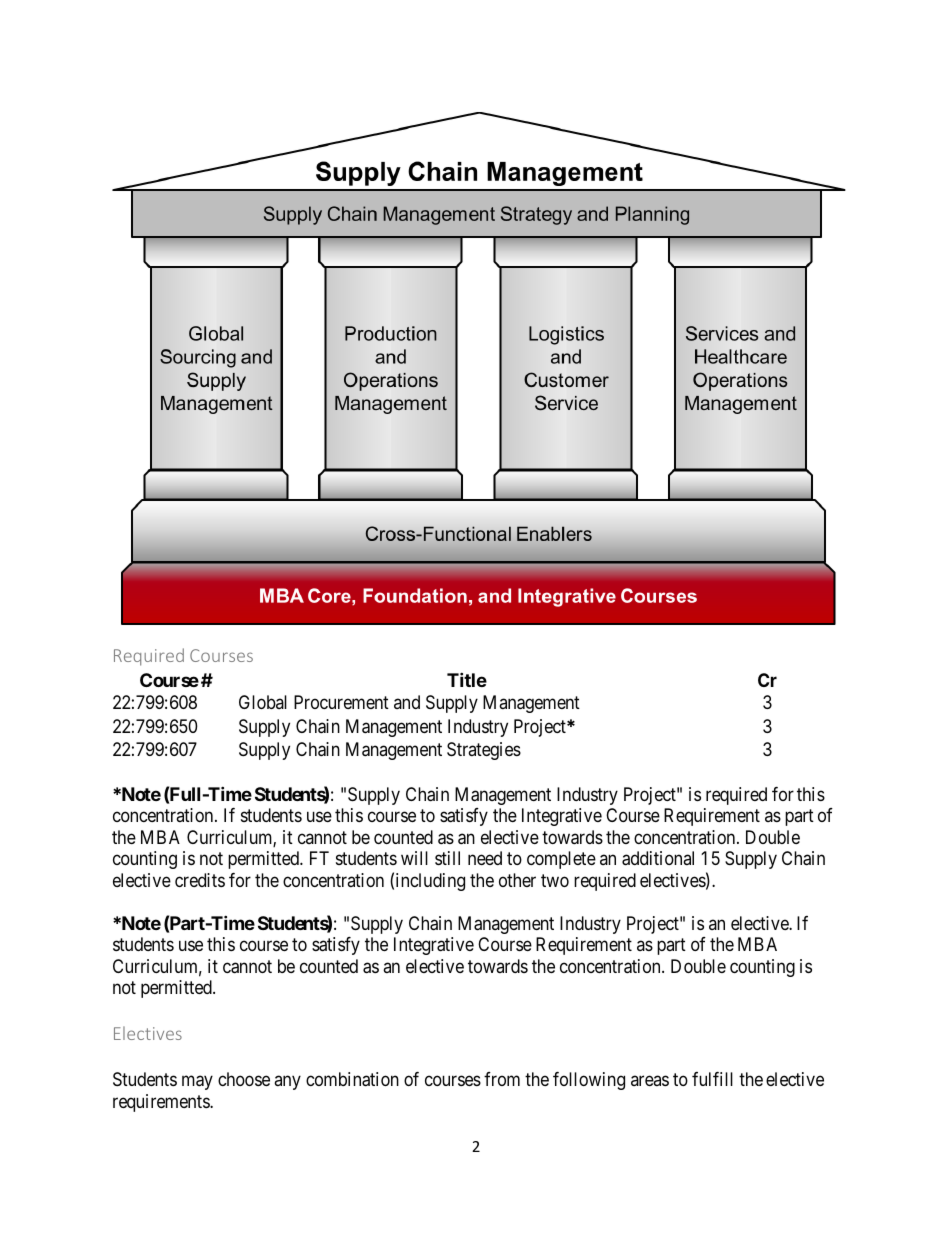  I want to click on any, so click(287, 1083).
